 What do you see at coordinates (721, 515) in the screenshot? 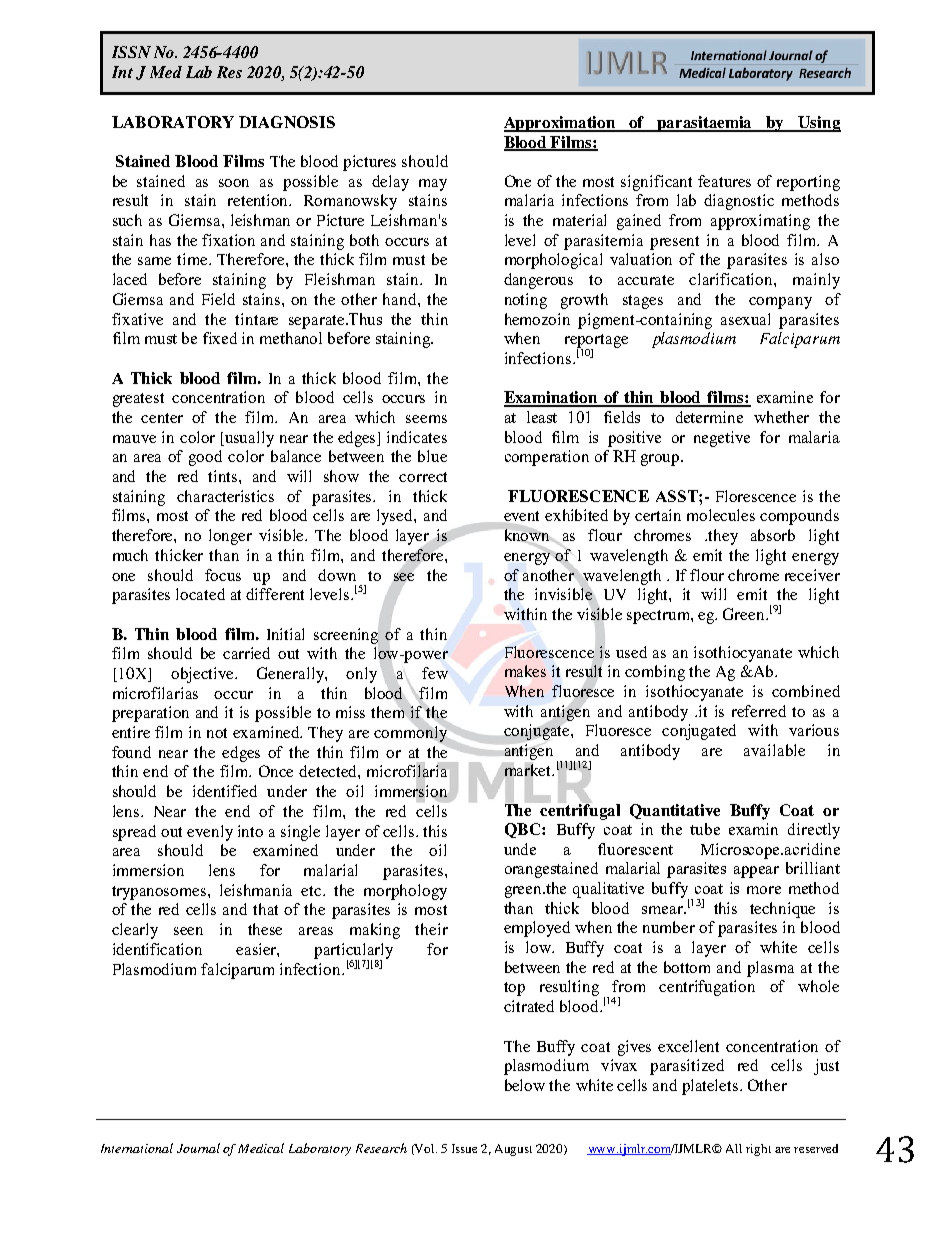
I see `molecules` at bounding box center [721, 515].
